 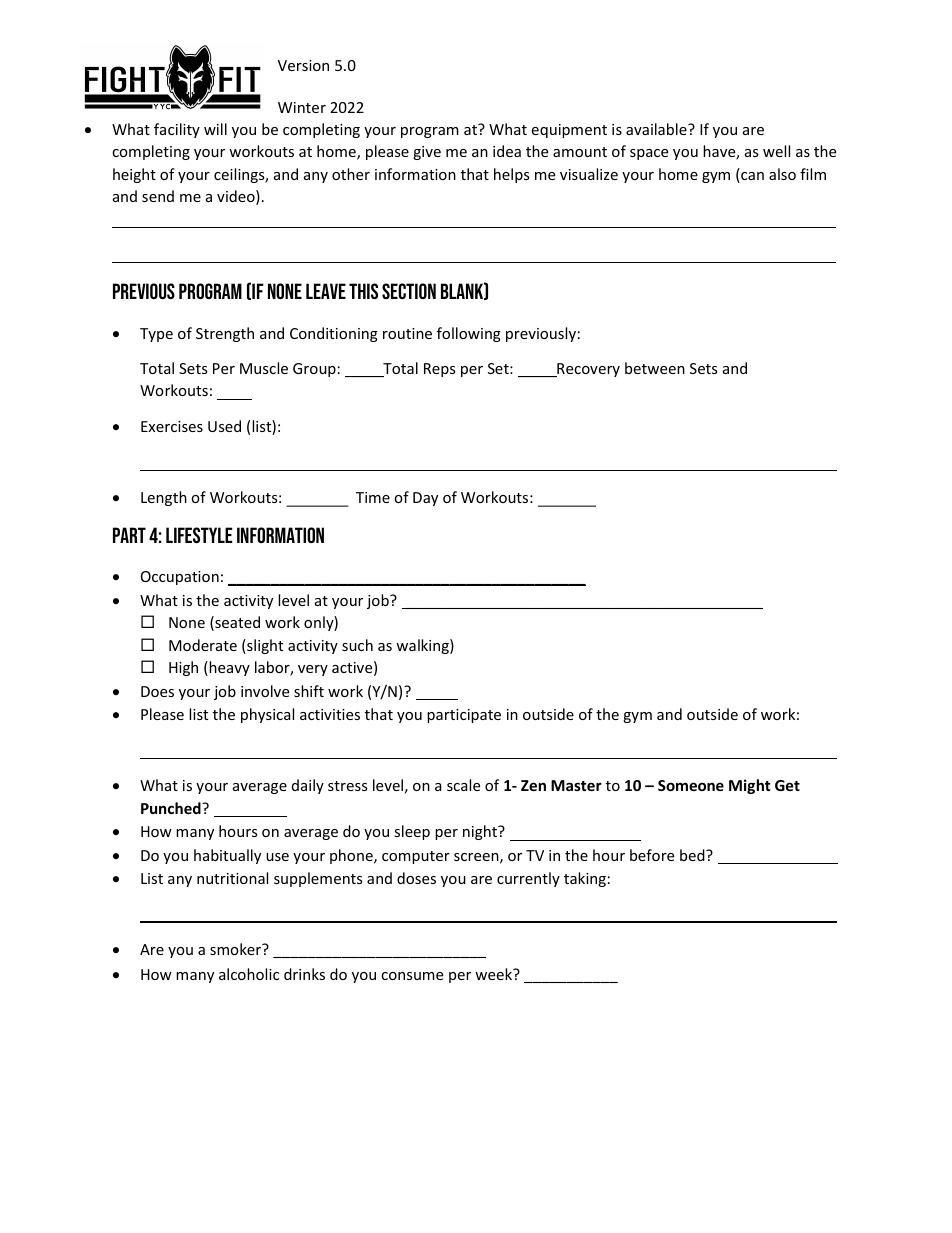 What do you see at coordinates (215, 129) in the screenshot?
I see `will` at bounding box center [215, 129].
